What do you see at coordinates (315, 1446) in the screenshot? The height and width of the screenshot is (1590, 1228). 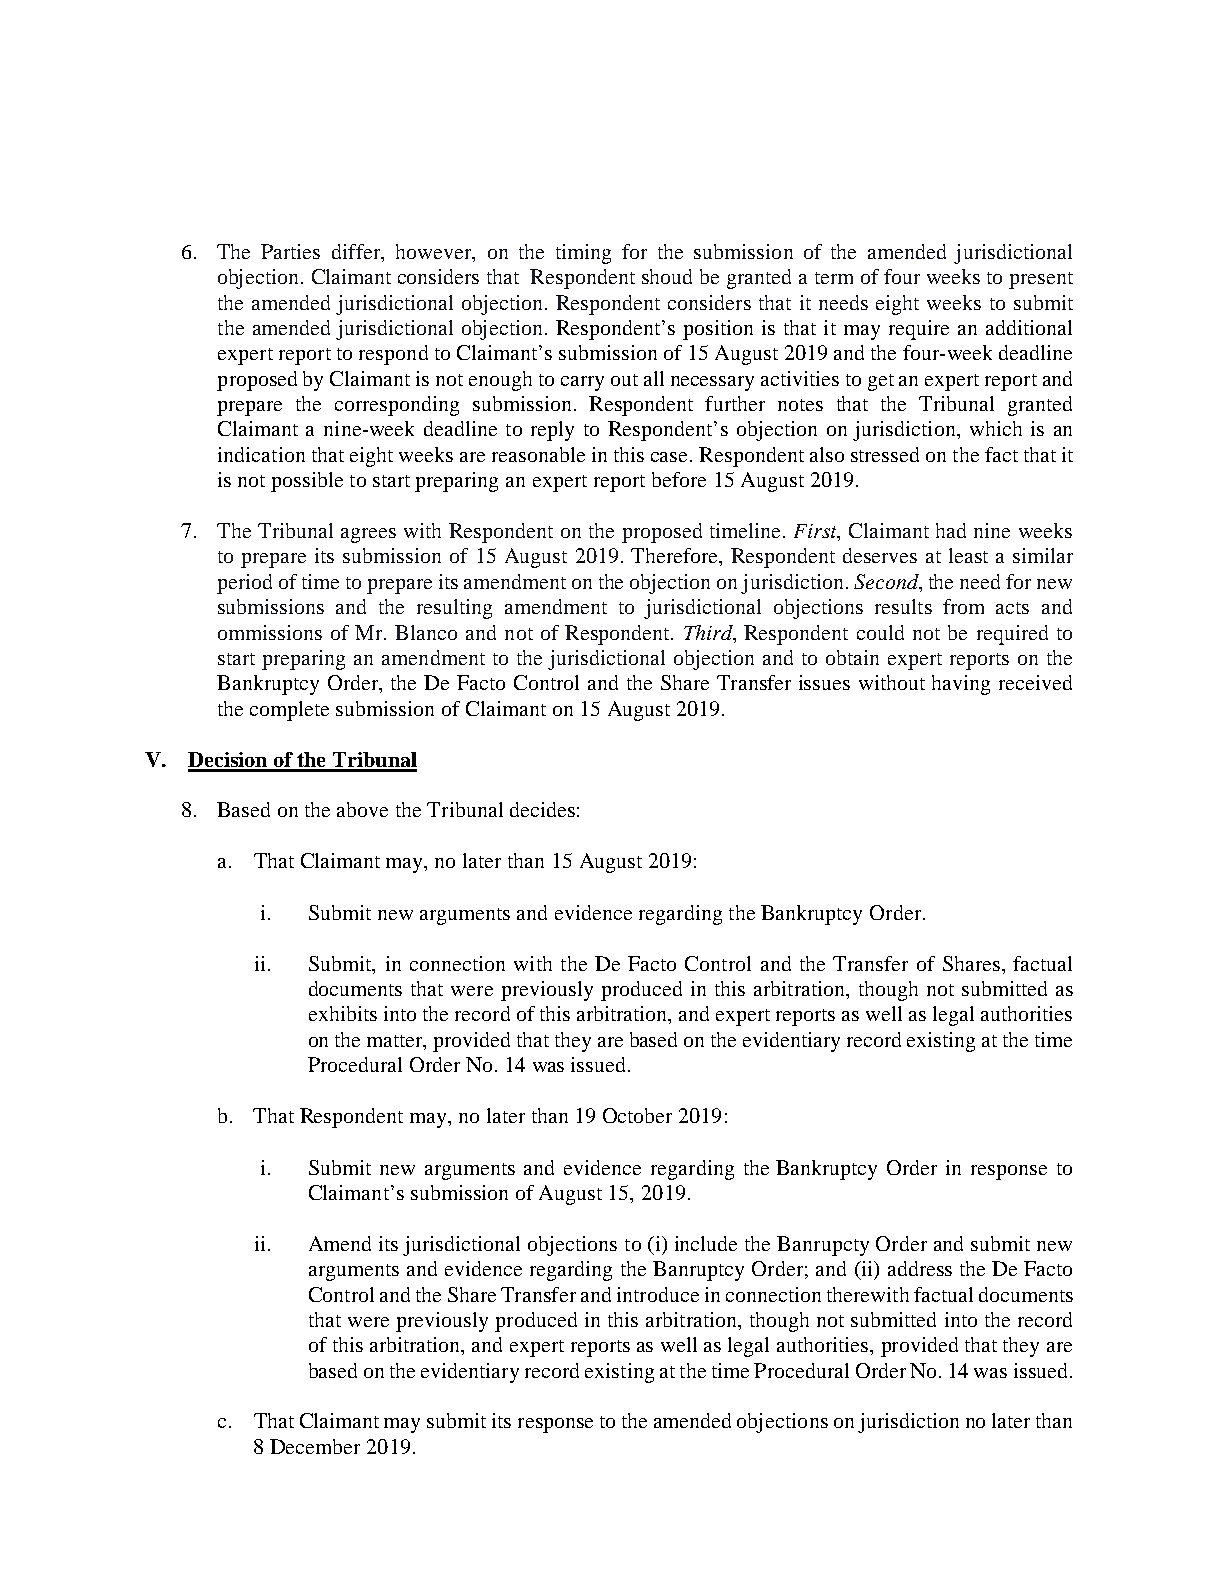 I see `December` at bounding box center [315, 1446].
